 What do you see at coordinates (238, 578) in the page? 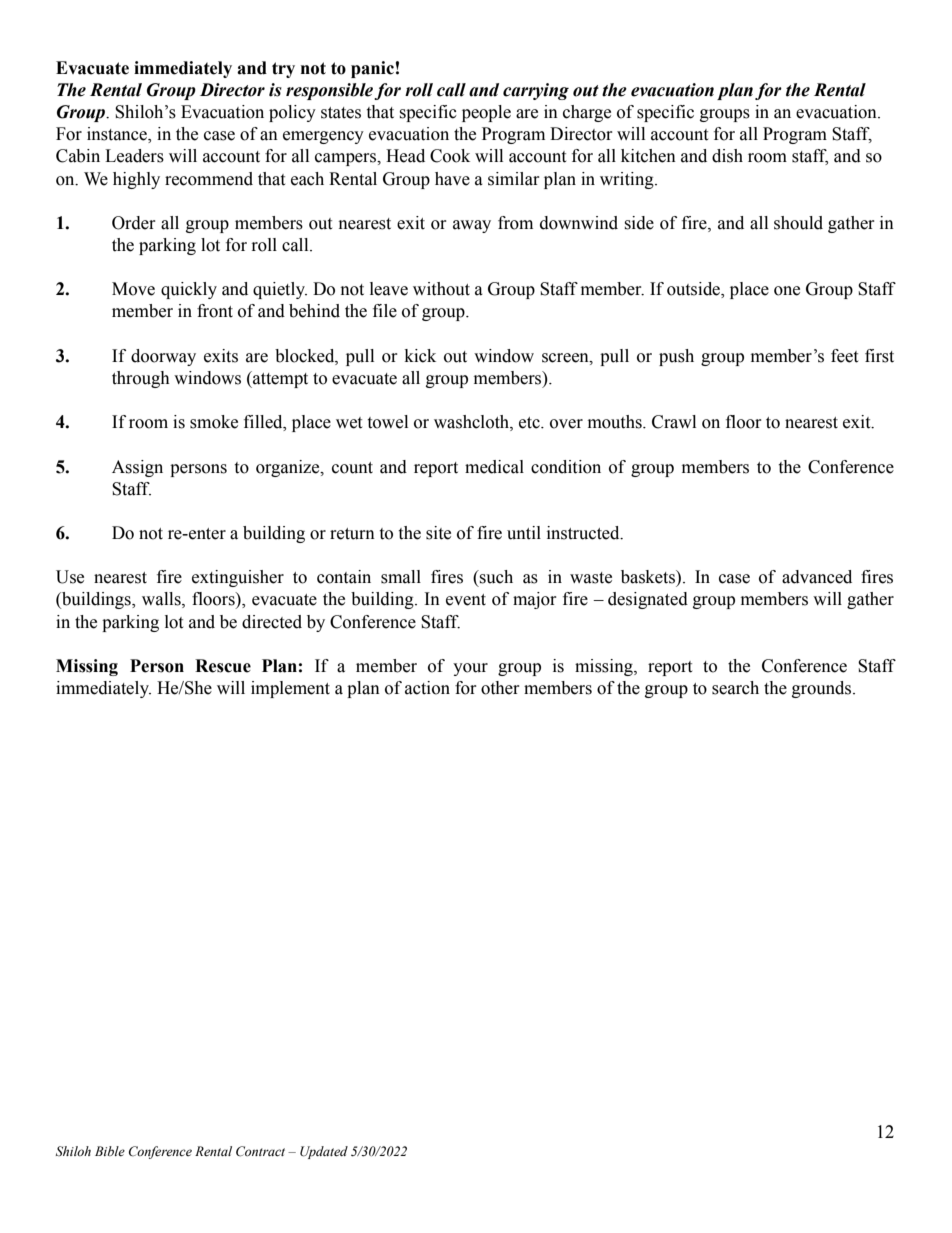
I see `extinguisher` at bounding box center [238, 578].
